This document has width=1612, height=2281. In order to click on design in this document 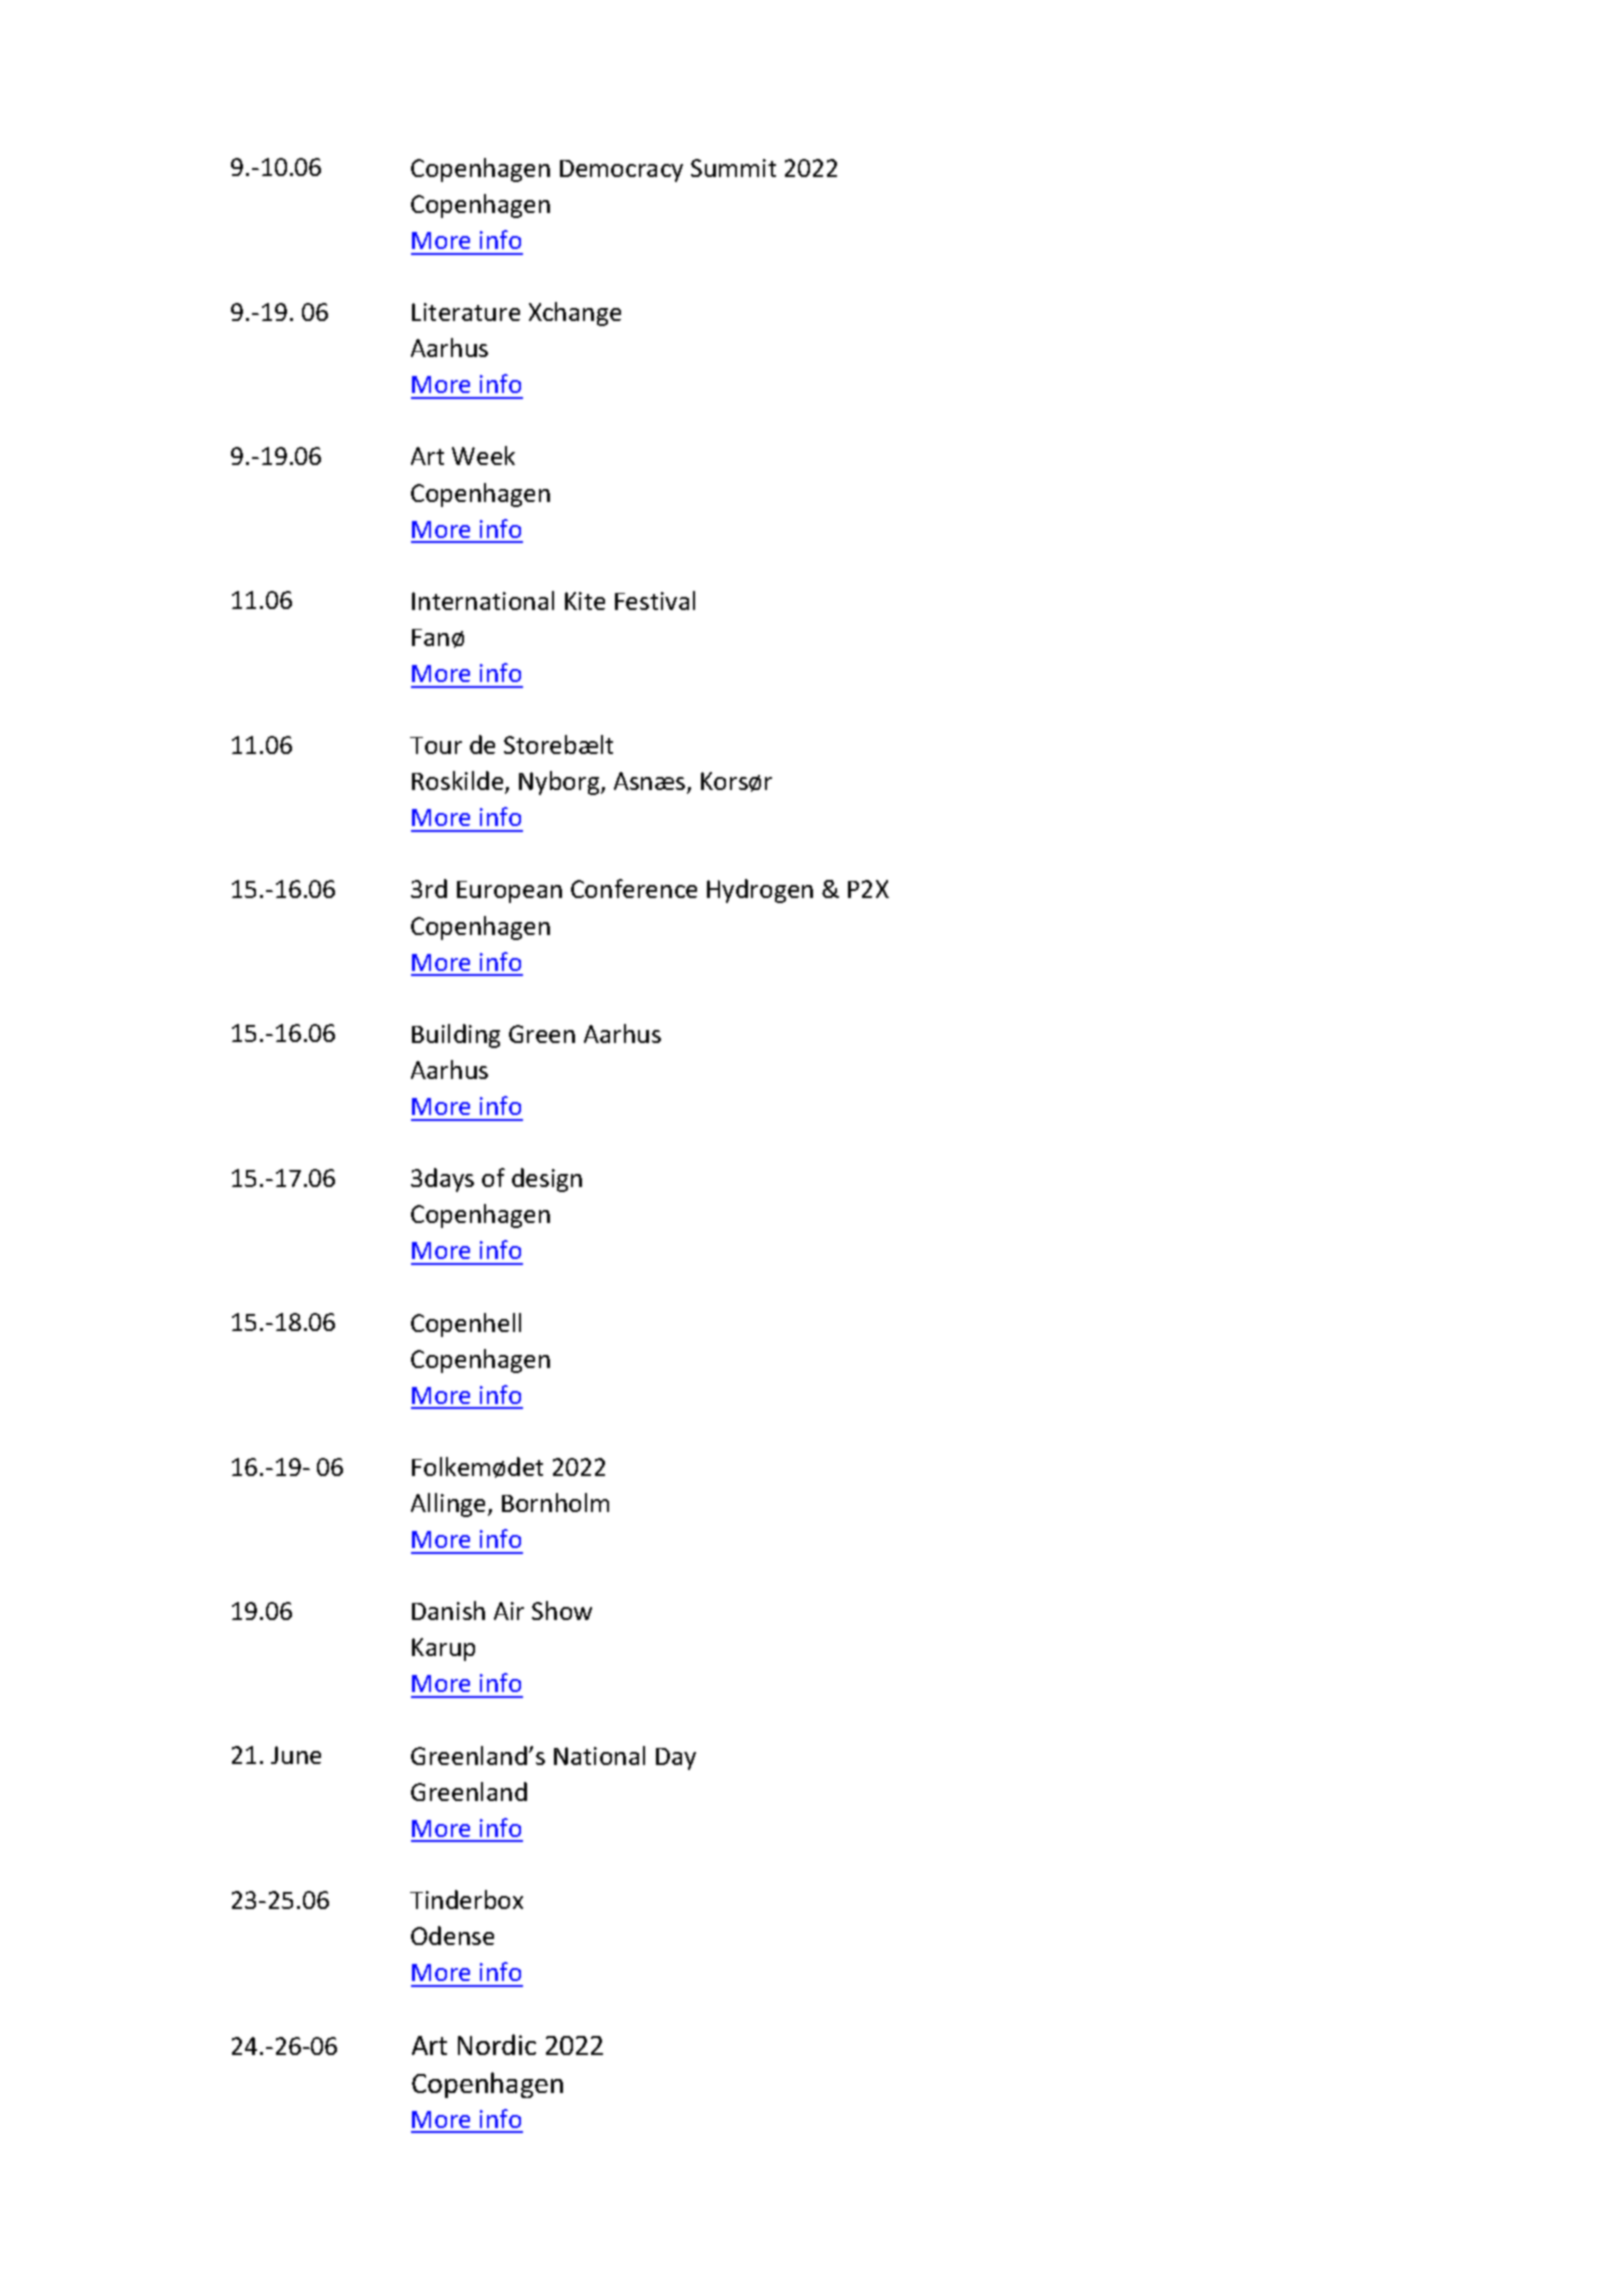, I will do `click(547, 1180)`.
